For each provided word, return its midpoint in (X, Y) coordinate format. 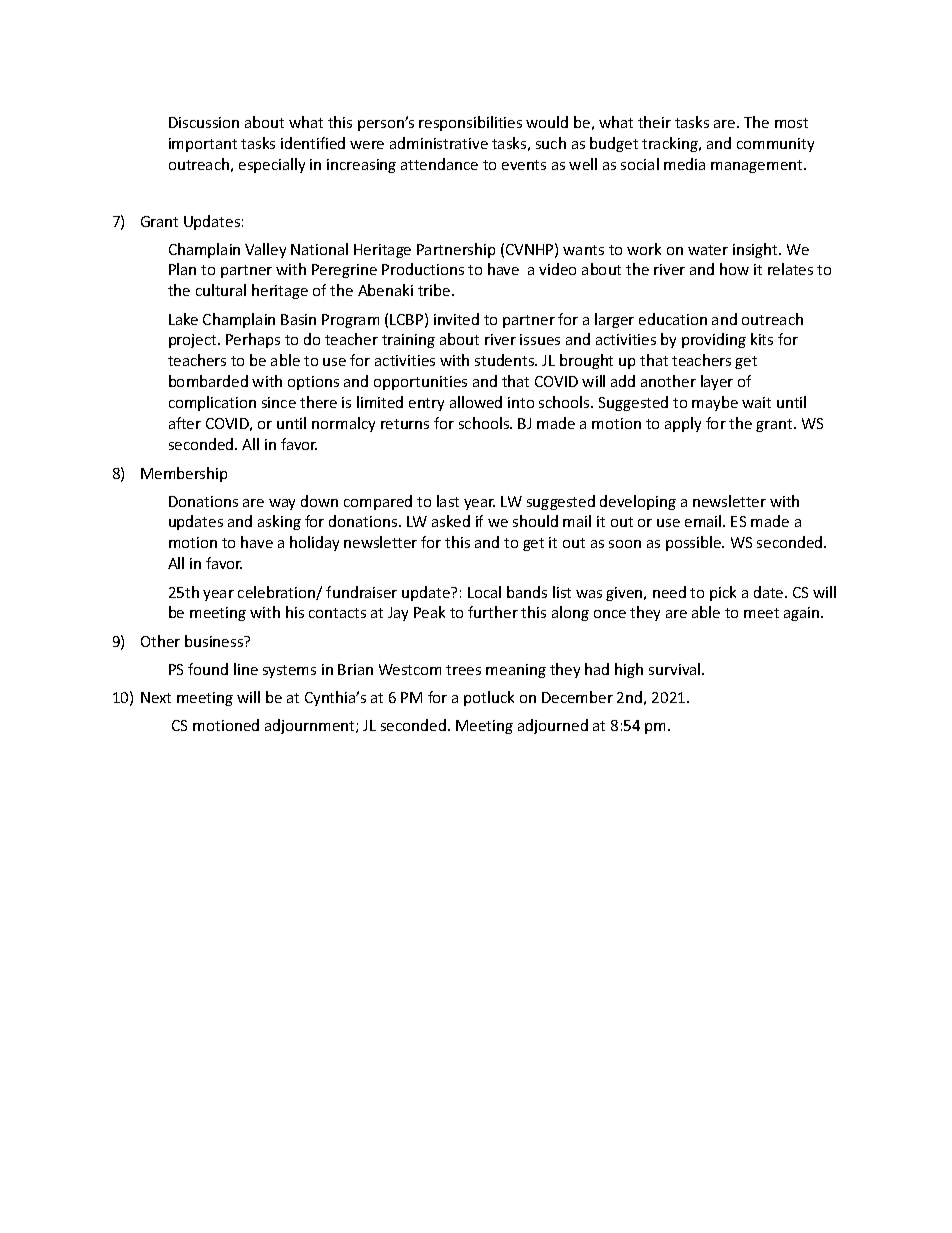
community (775, 145)
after (185, 423)
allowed (476, 402)
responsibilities (470, 123)
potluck (489, 698)
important (203, 145)
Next (156, 697)
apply (683, 424)
